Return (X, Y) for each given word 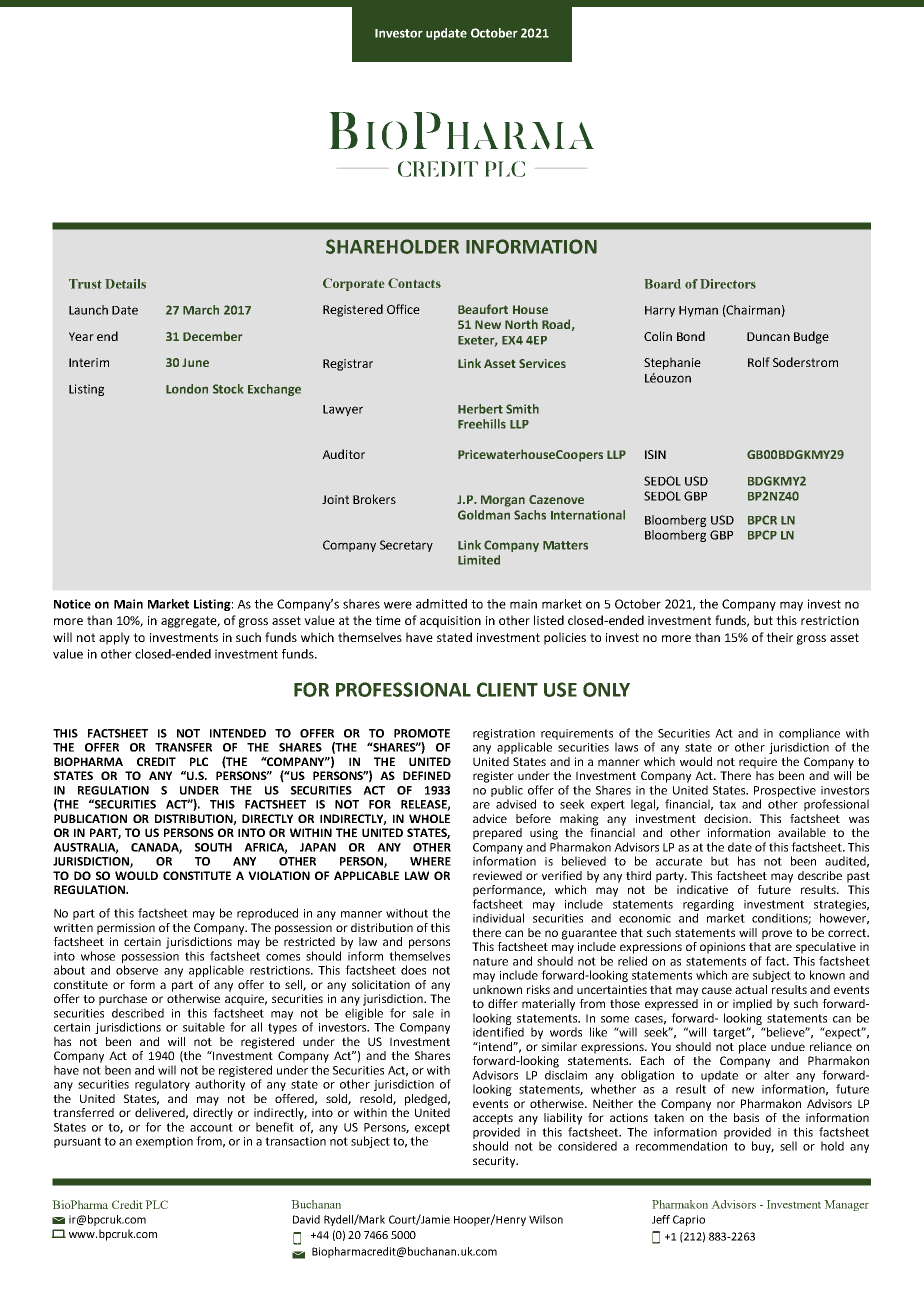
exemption (164, 1142)
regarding (708, 905)
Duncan (768, 336)
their (779, 637)
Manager (846, 1205)
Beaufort (483, 309)
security (495, 1162)
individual (498, 918)
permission (126, 929)
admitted (441, 604)
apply (114, 638)
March (201, 310)
